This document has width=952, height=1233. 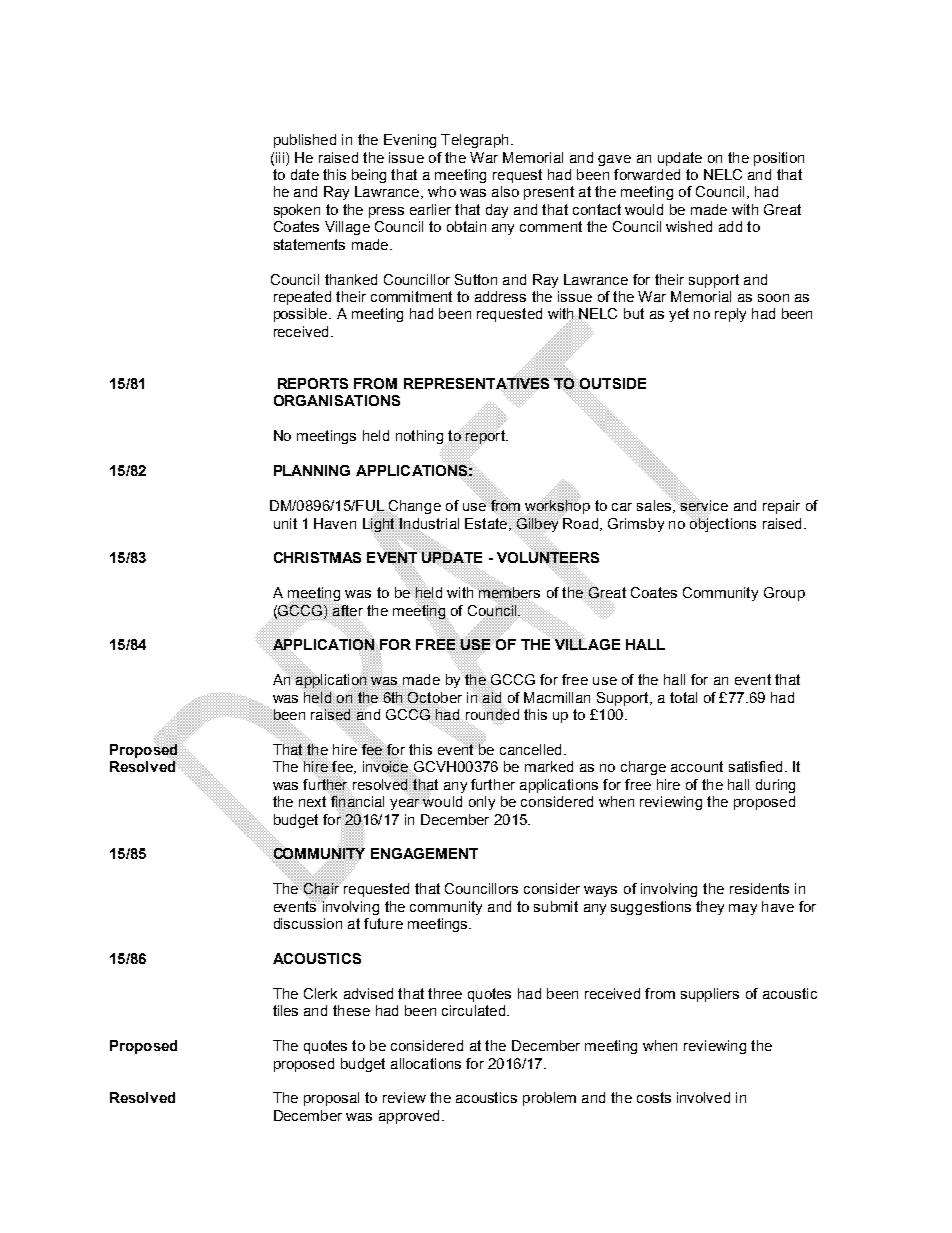 I want to click on involved, so click(x=703, y=1097).
